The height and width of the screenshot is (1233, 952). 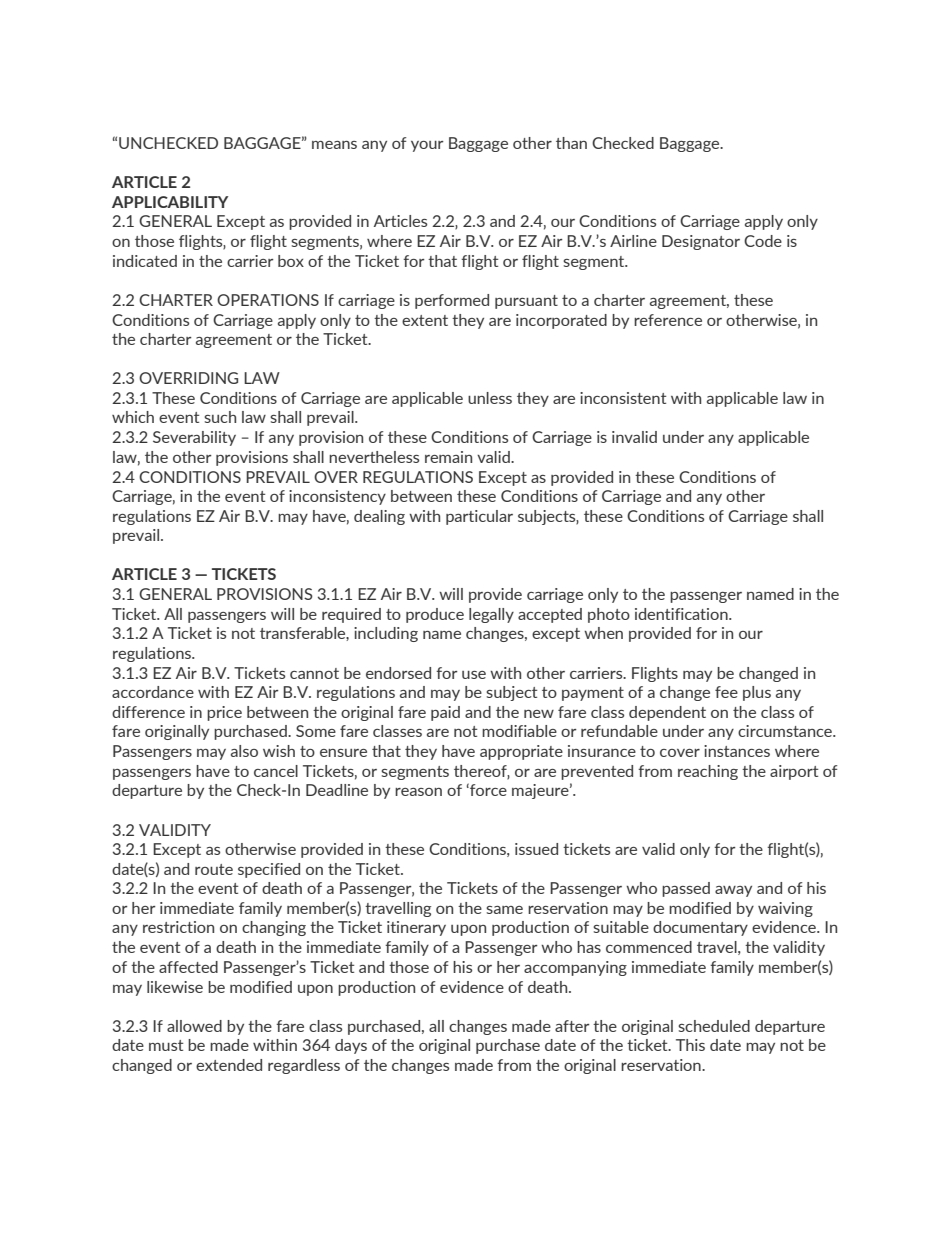 What do you see at coordinates (623, 398) in the screenshot?
I see `inconsistent` at bounding box center [623, 398].
